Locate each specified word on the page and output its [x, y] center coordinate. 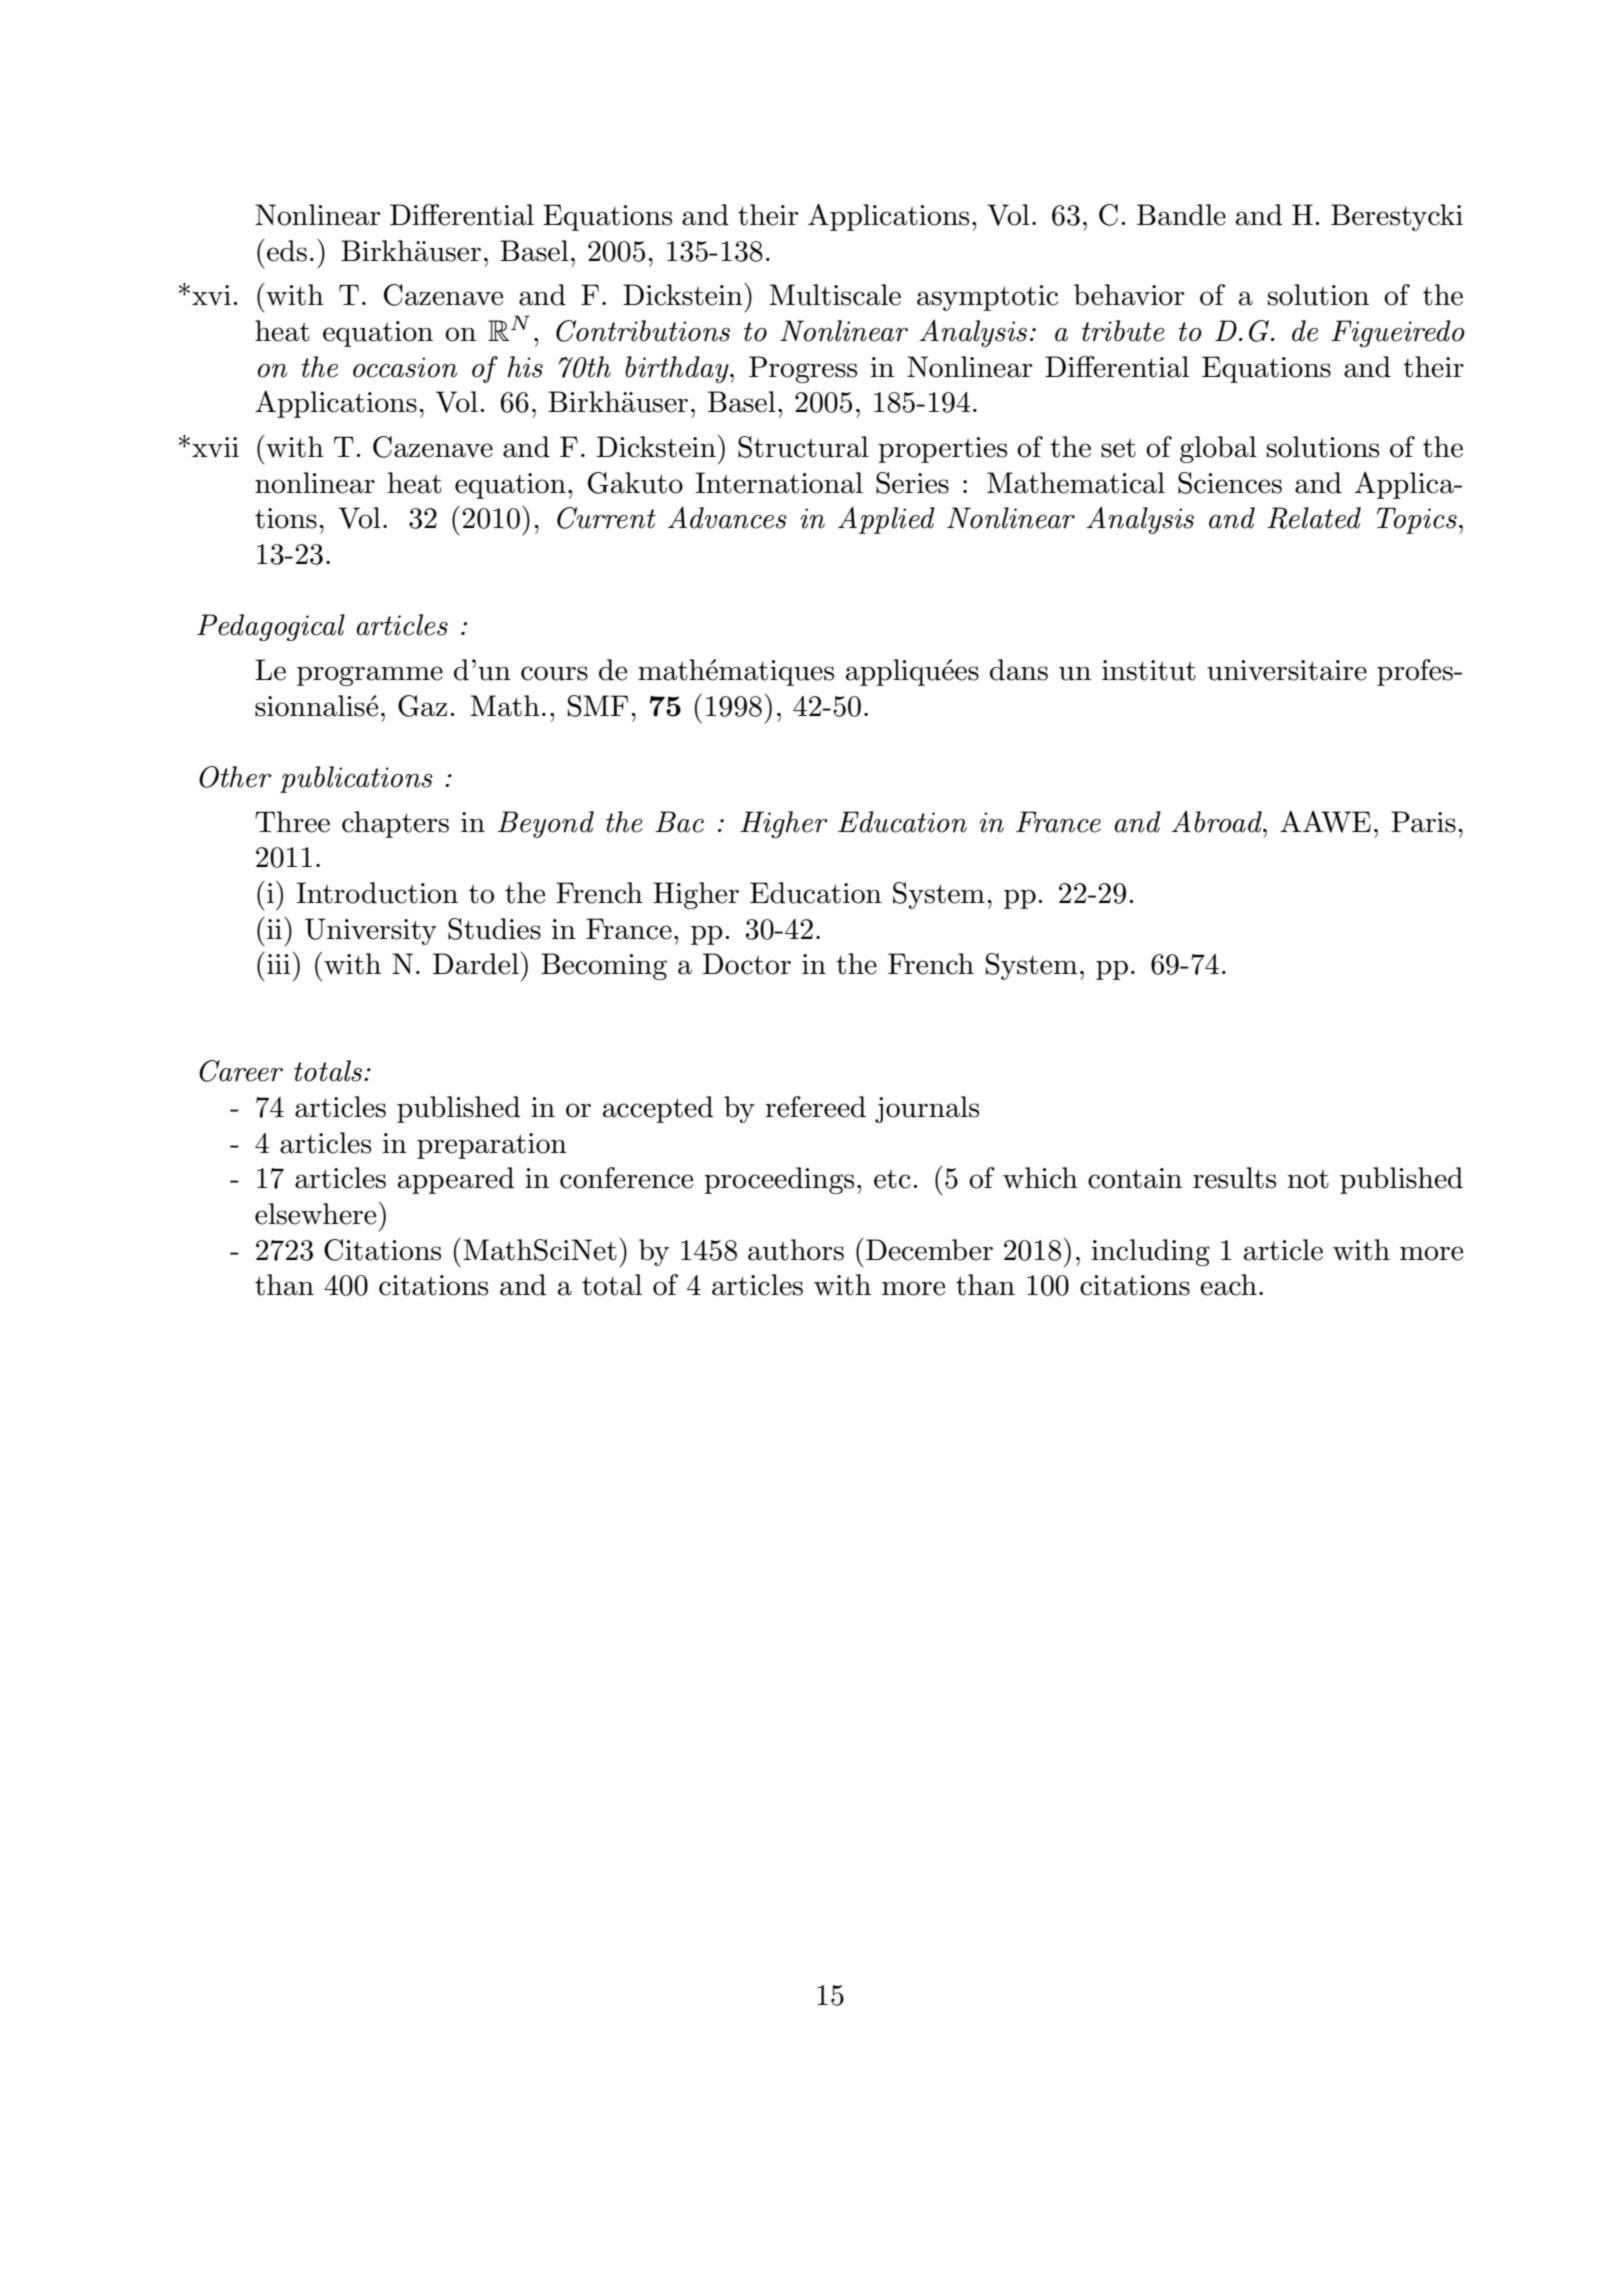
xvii [215, 447]
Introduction [377, 893]
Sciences [1230, 483]
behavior [1129, 295]
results [1234, 1178]
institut [1149, 670]
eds [287, 251]
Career [241, 1071]
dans [1019, 670]
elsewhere [315, 1214]
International [779, 483]
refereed [815, 1107]
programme [370, 676]
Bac [679, 822]
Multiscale [835, 295]
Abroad [1217, 821]
